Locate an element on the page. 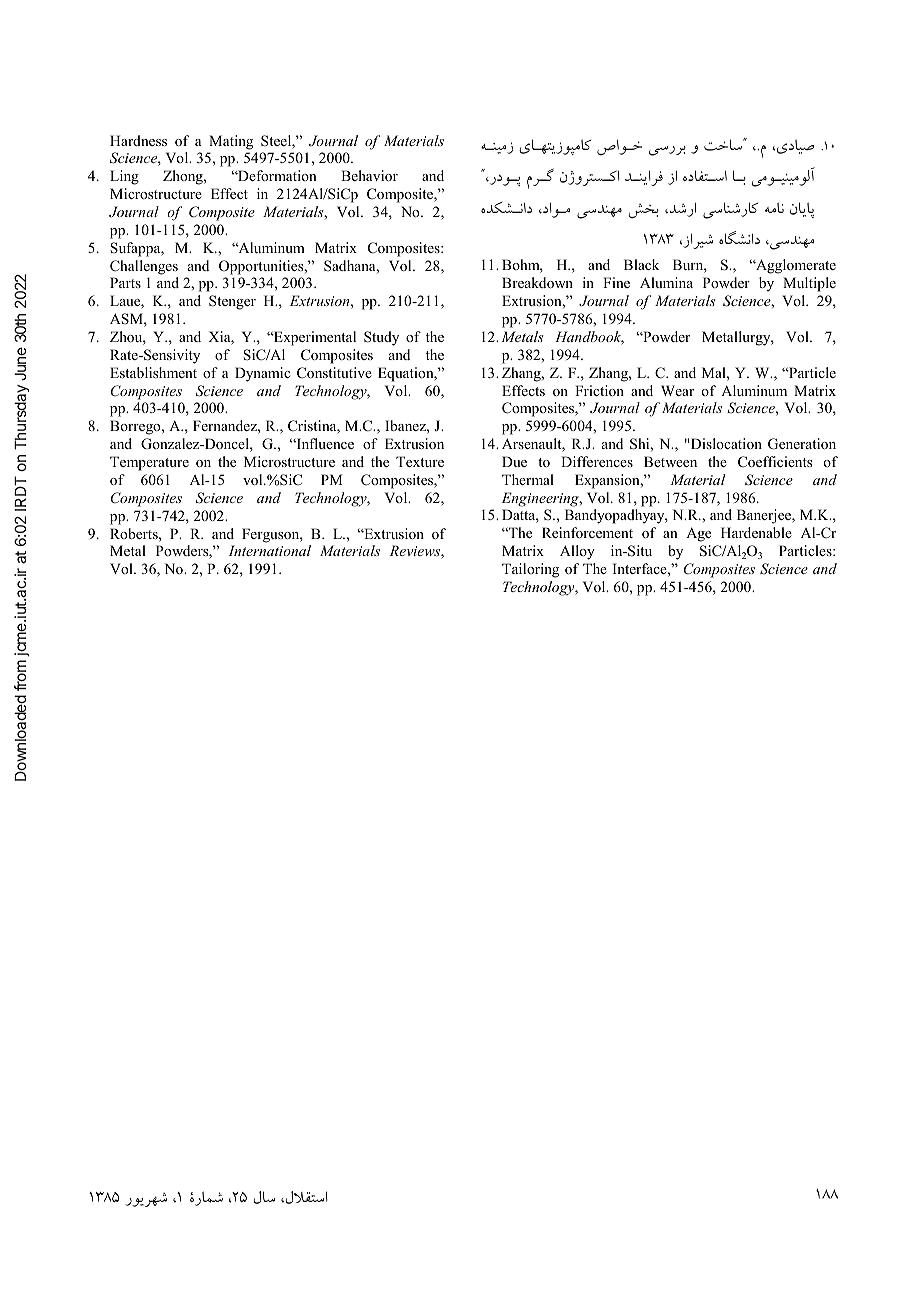 Image resolution: width=924 pixels, height=1308 pixels. Behavior is located at coordinates (369, 175).
